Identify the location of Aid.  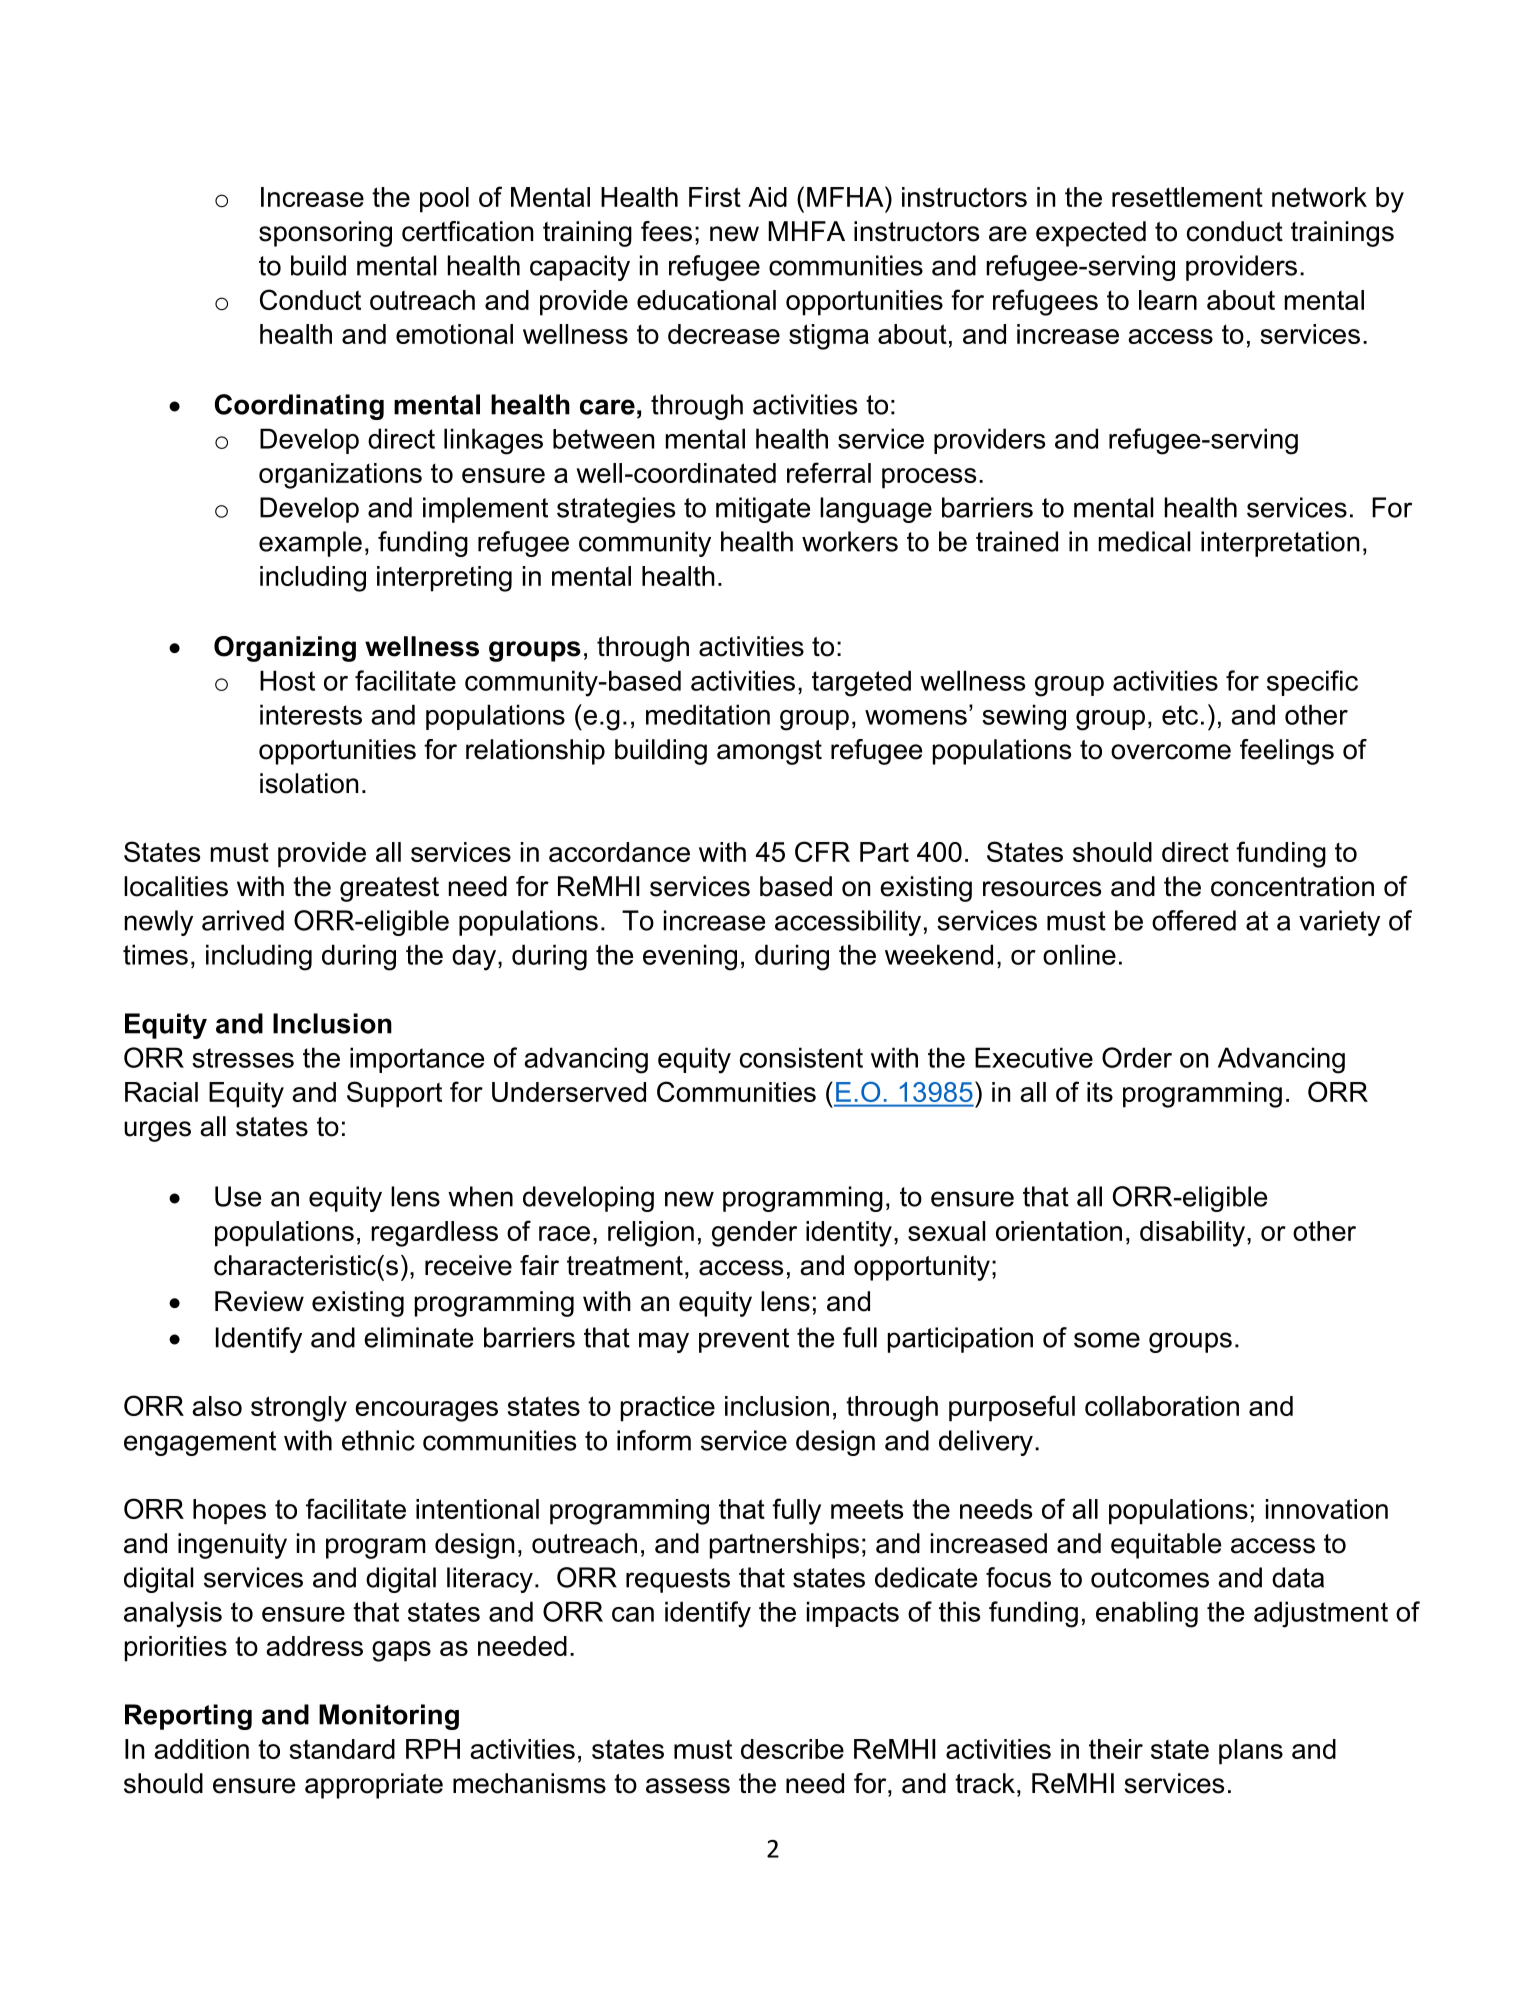
(767, 197).
